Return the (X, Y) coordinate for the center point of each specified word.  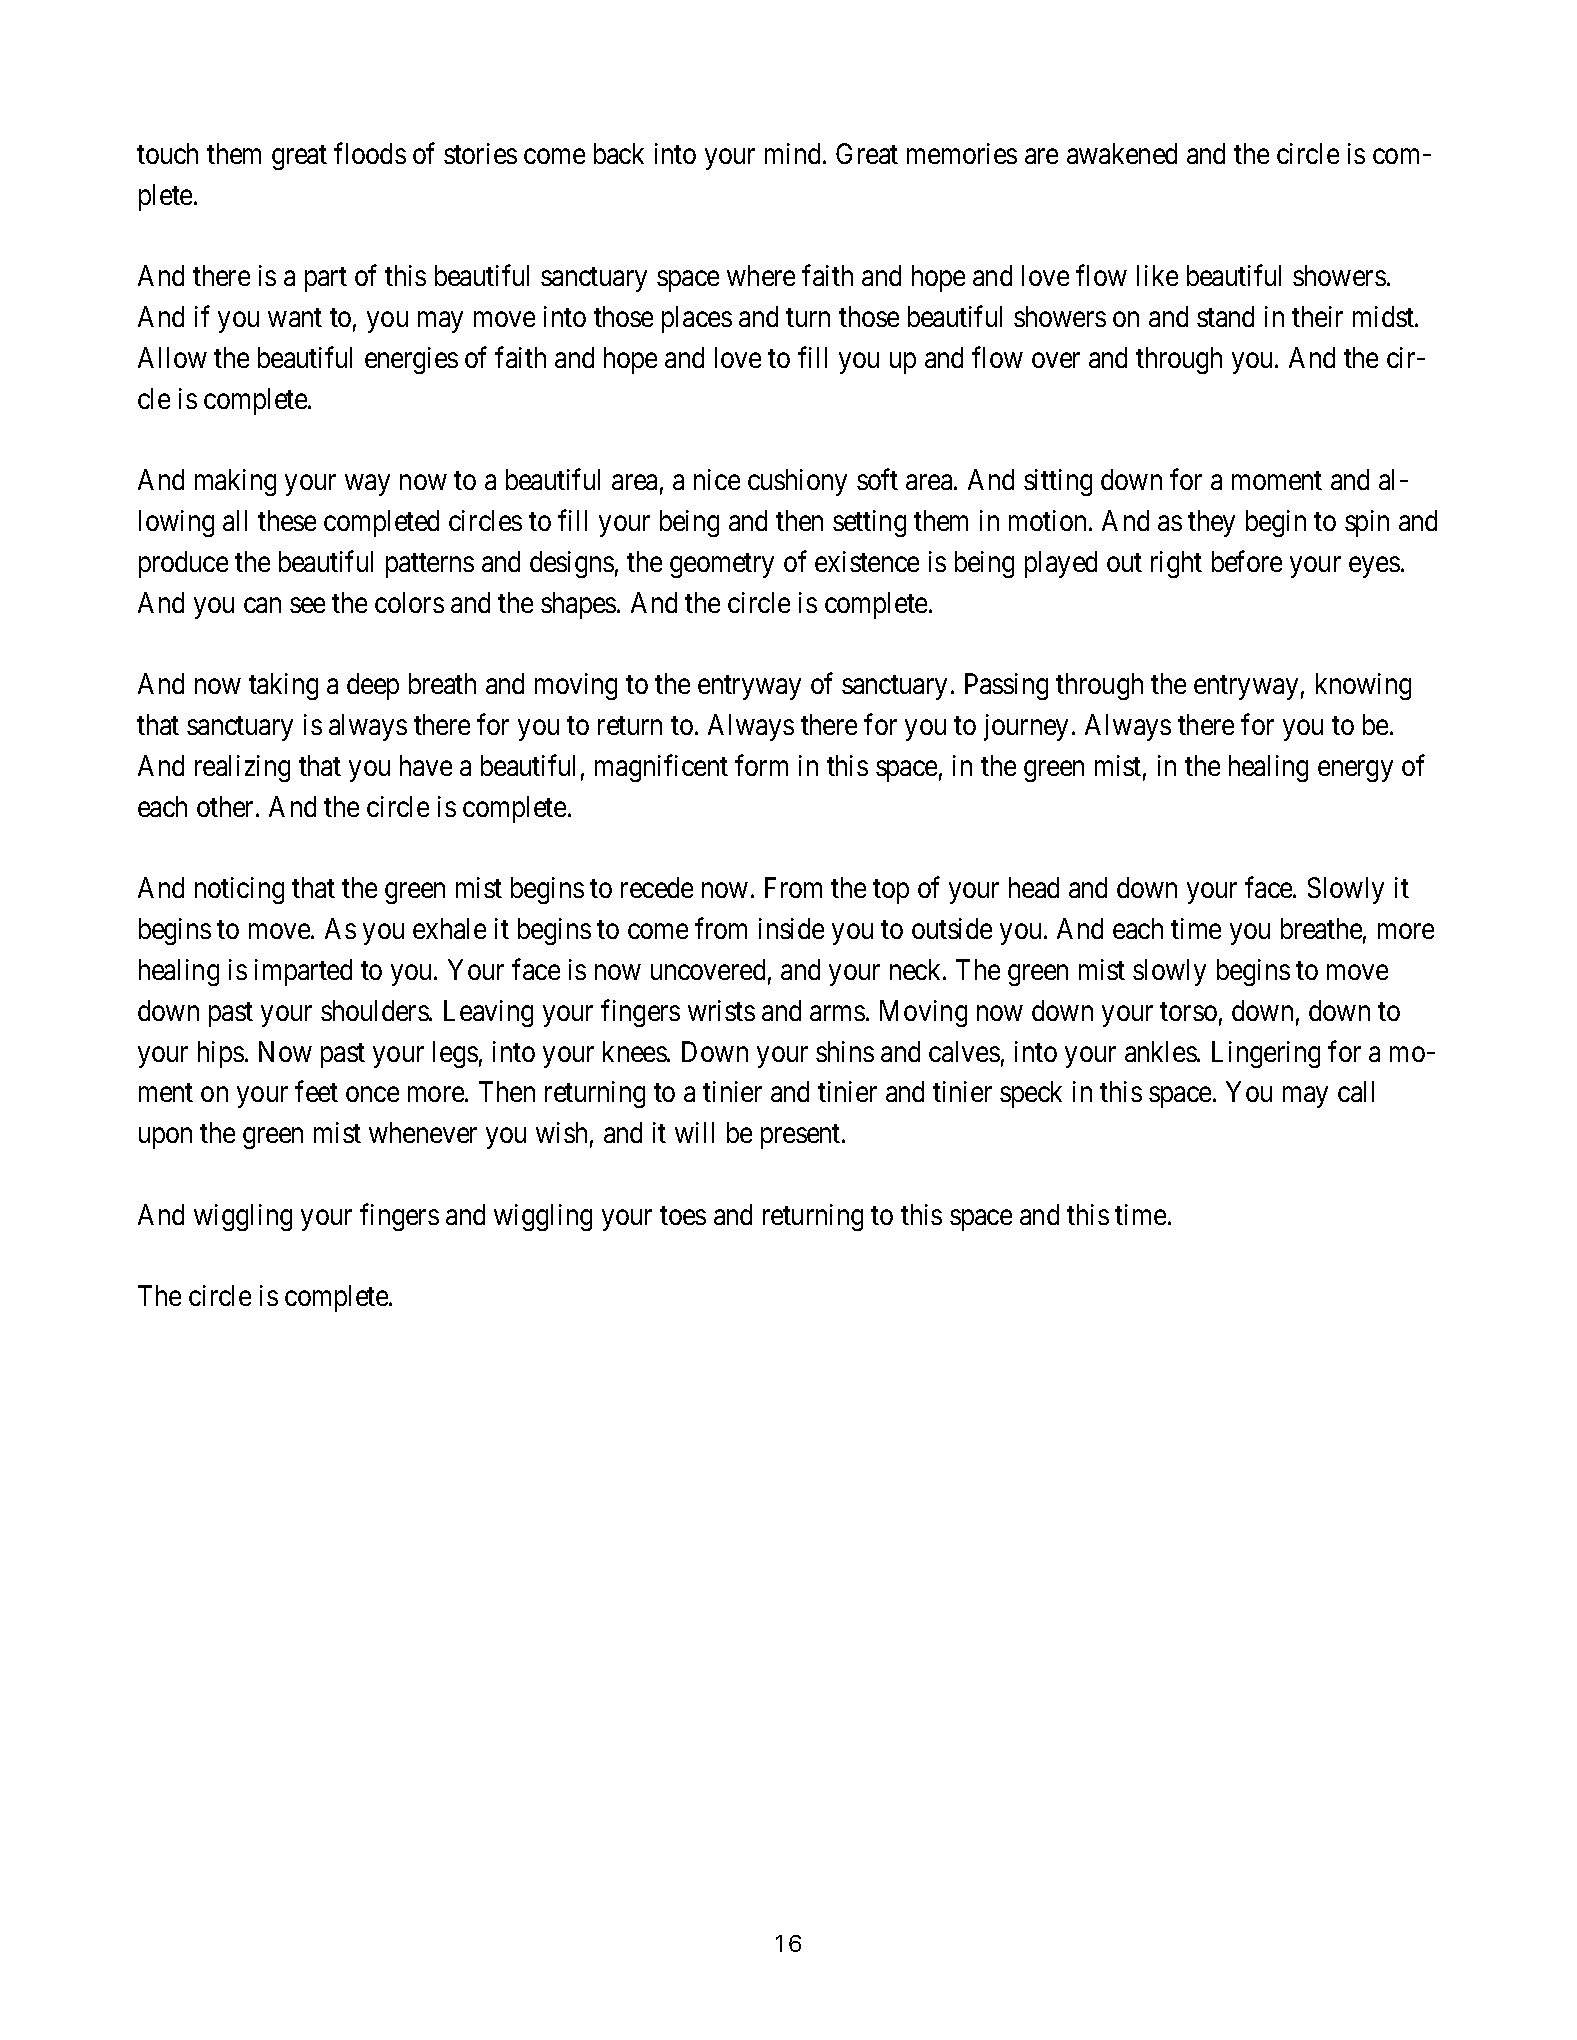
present (802, 1137)
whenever (423, 1132)
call (1356, 1091)
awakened (1122, 153)
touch (167, 153)
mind (794, 153)
